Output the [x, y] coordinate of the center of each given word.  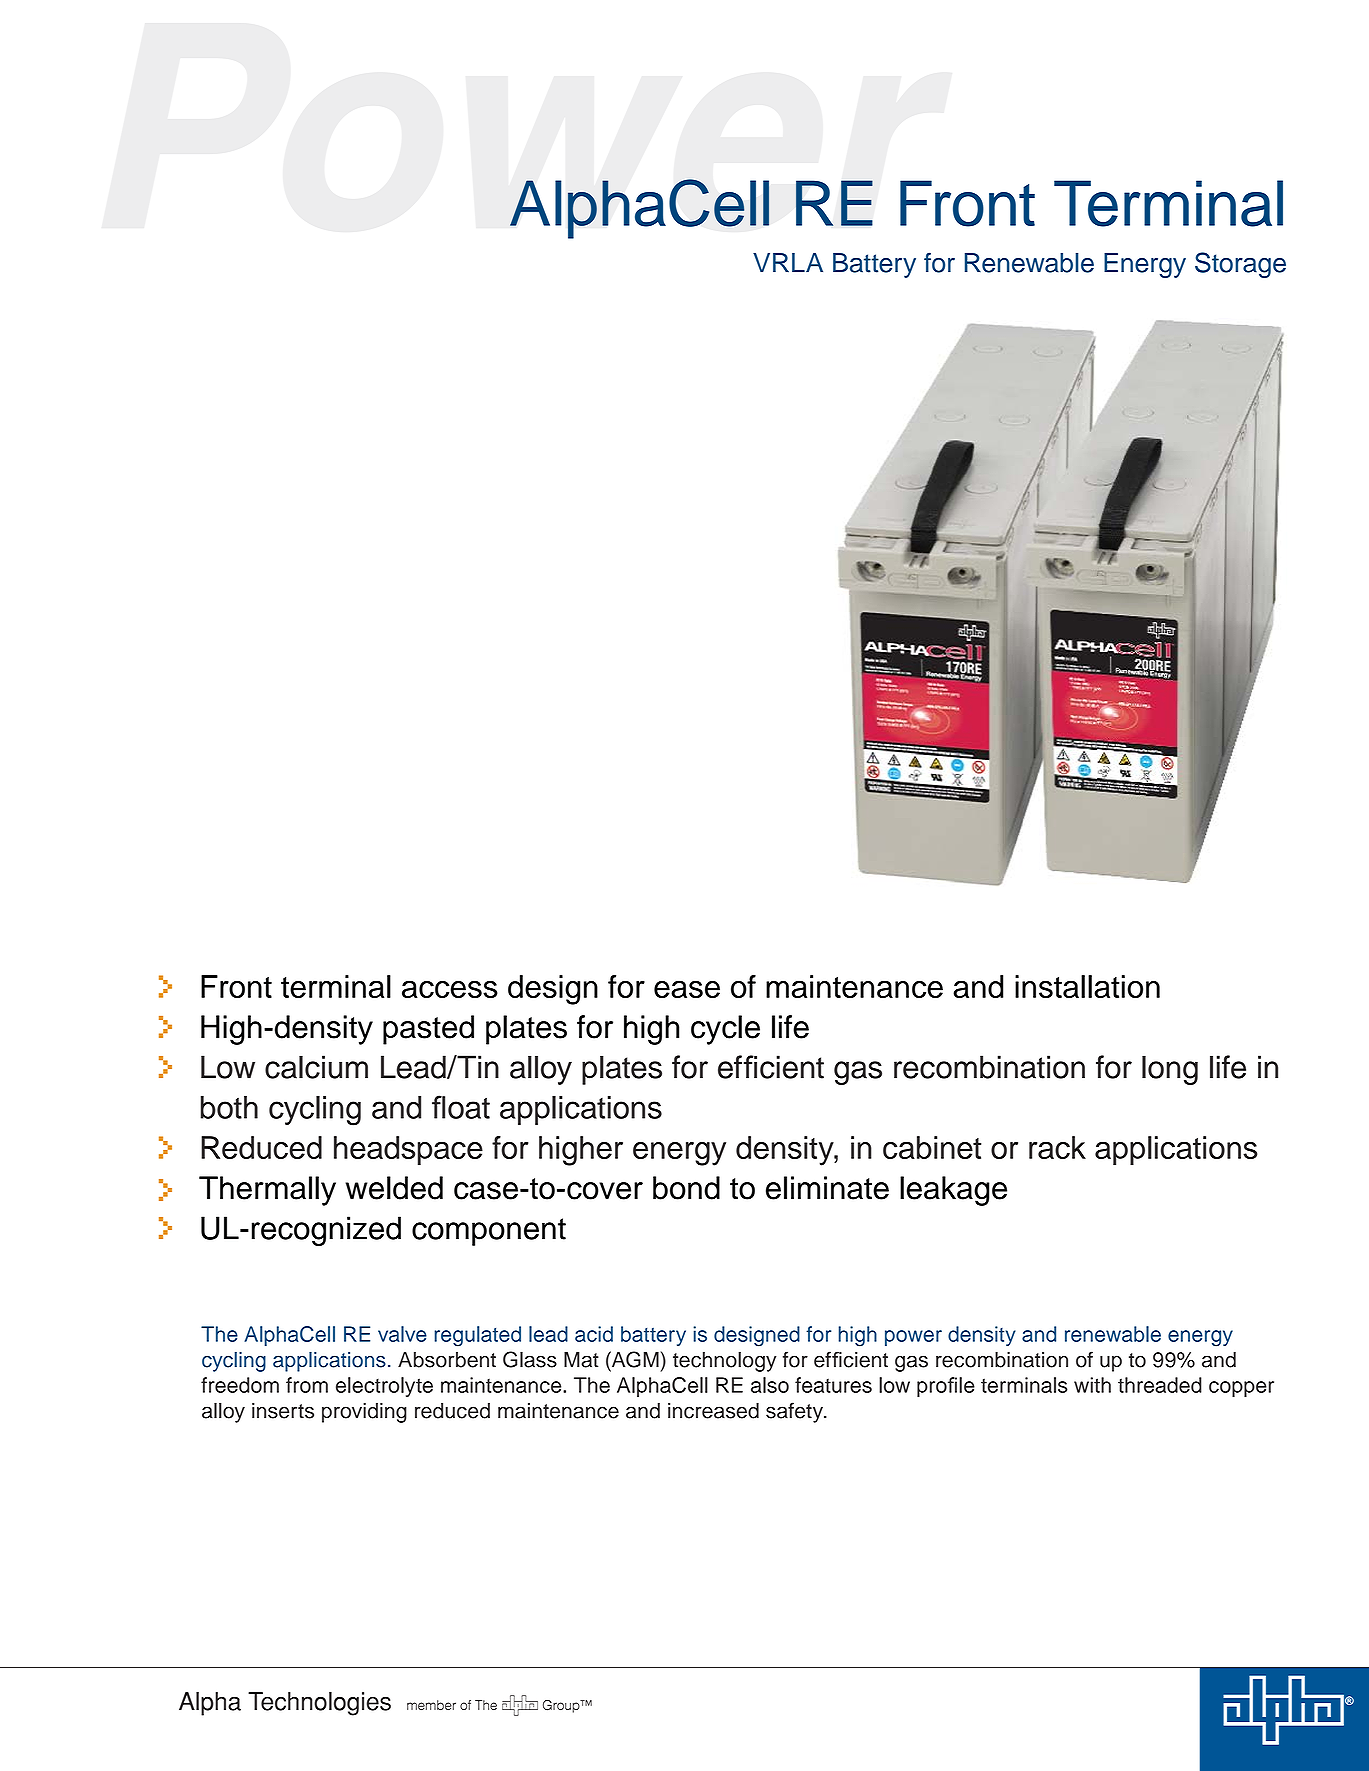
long [1170, 1070]
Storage [1240, 265]
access [450, 989]
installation [1087, 986]
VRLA [788, 262]
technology [724, 1361]
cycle [725, 1030]
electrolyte [384, 1387]
